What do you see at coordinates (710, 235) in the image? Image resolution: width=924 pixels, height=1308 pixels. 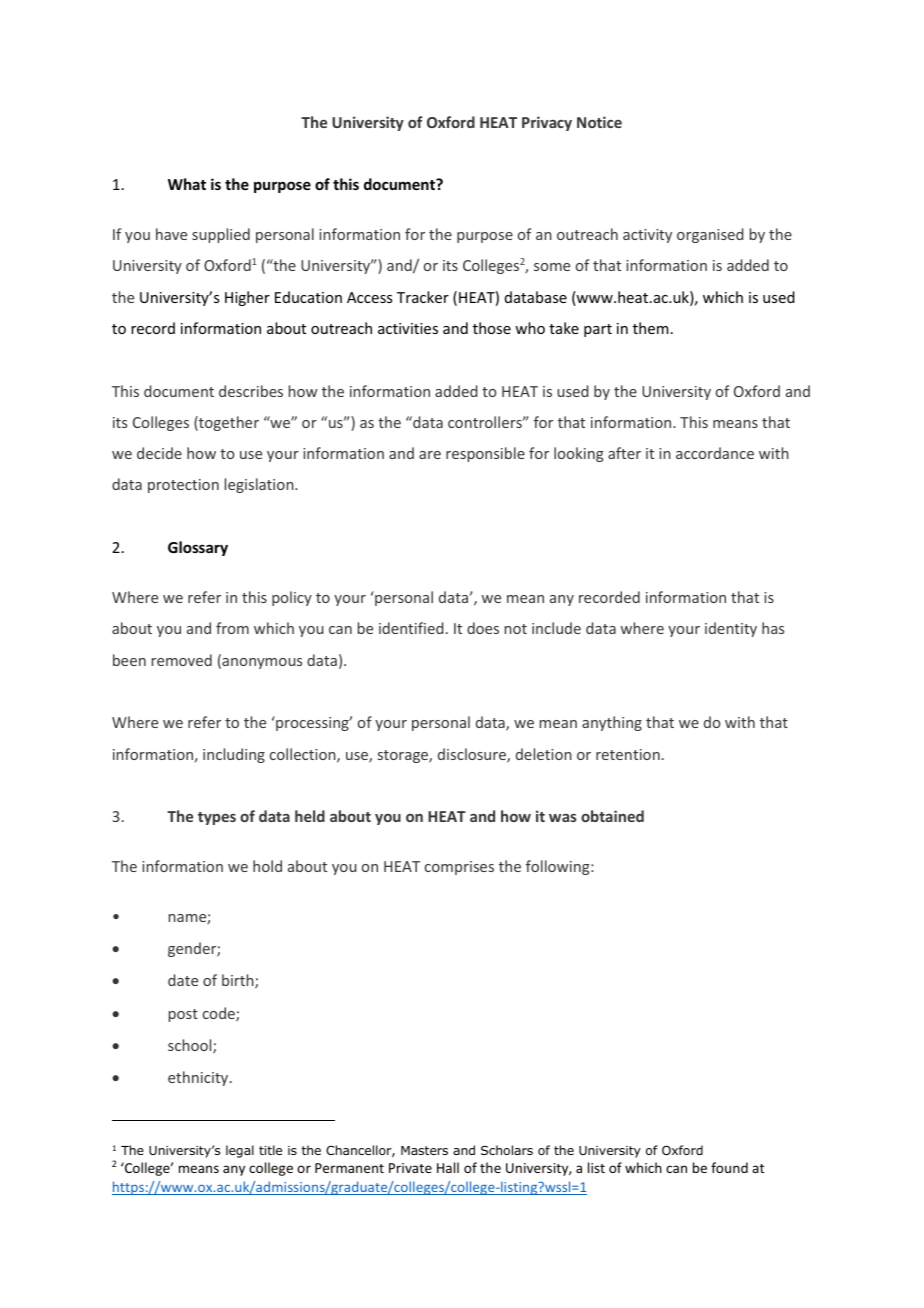 I see `organised` at bounding box center [710, 235].
